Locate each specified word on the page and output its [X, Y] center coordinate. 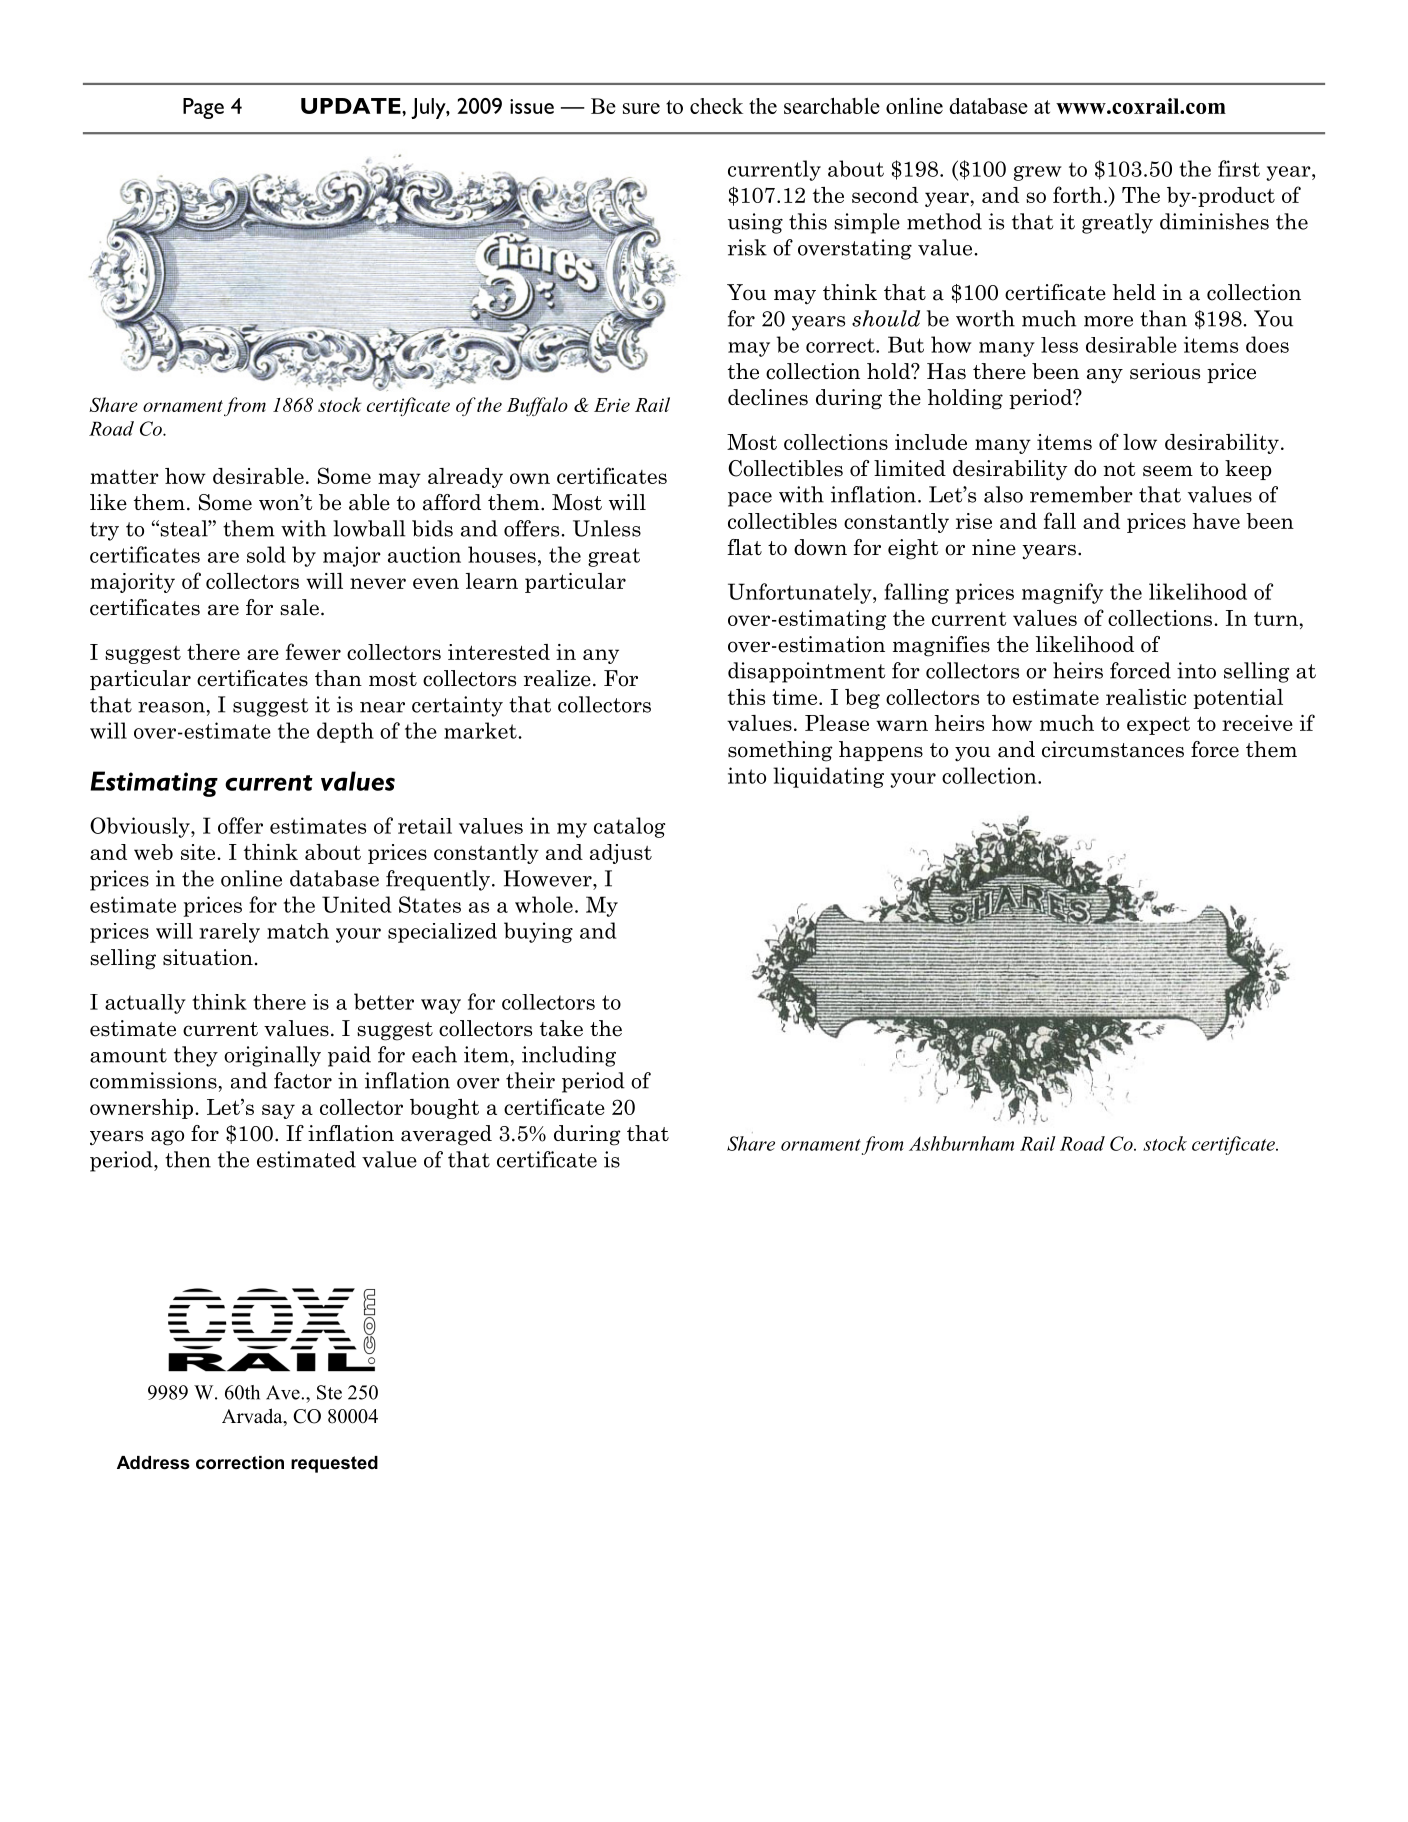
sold [266, 554]
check [716, 106]
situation [208, 957]
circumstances [1113, 749]
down [820, 547]
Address [153, 1463]
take [561, 1028]
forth [1077, 194]
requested [334, 1464]
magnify [1062, 593]
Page [203, 108]
